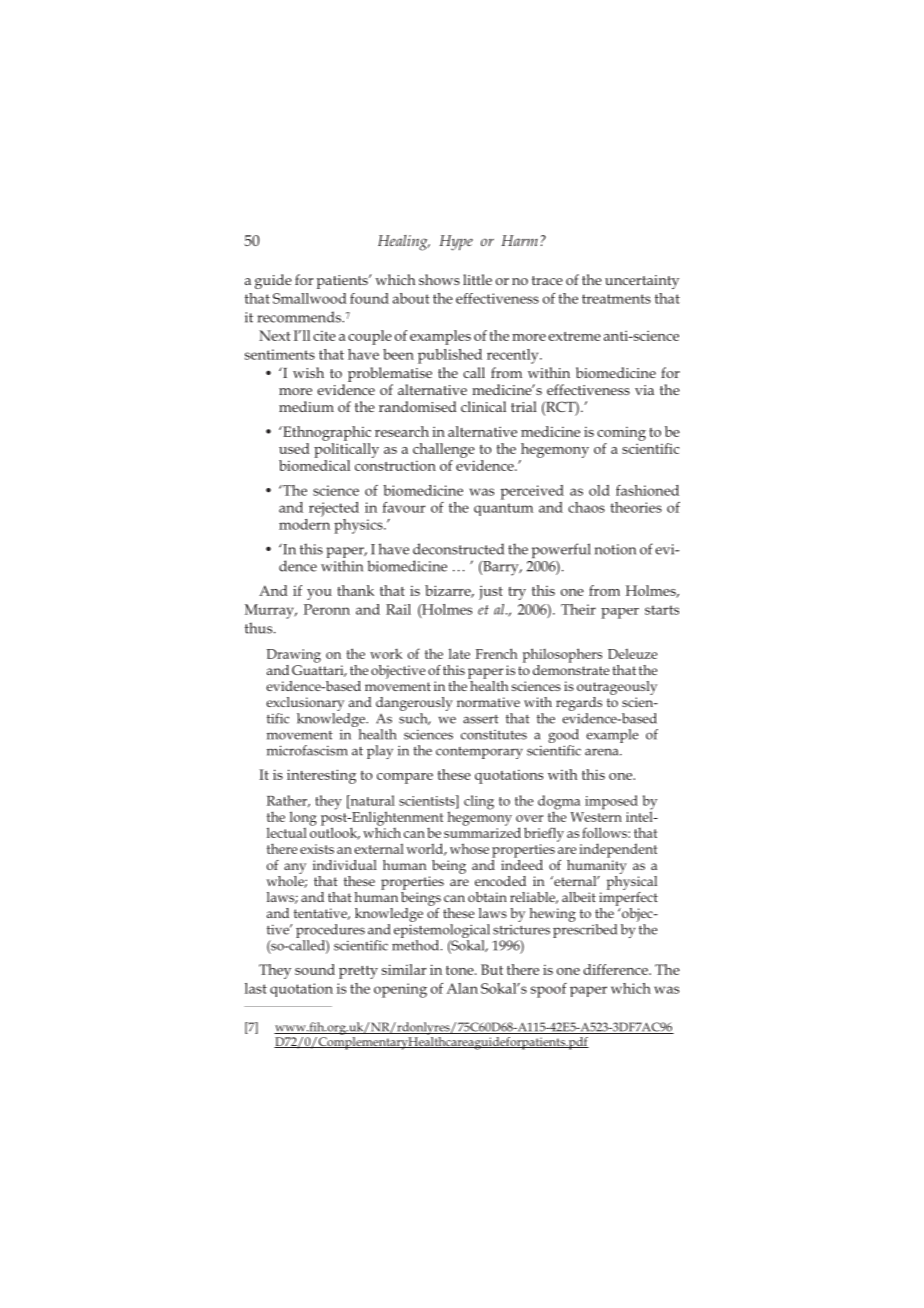 Image resolution: width=924 pixels, height=1308 pixels. I want to click on cling, so click(479, 802).
